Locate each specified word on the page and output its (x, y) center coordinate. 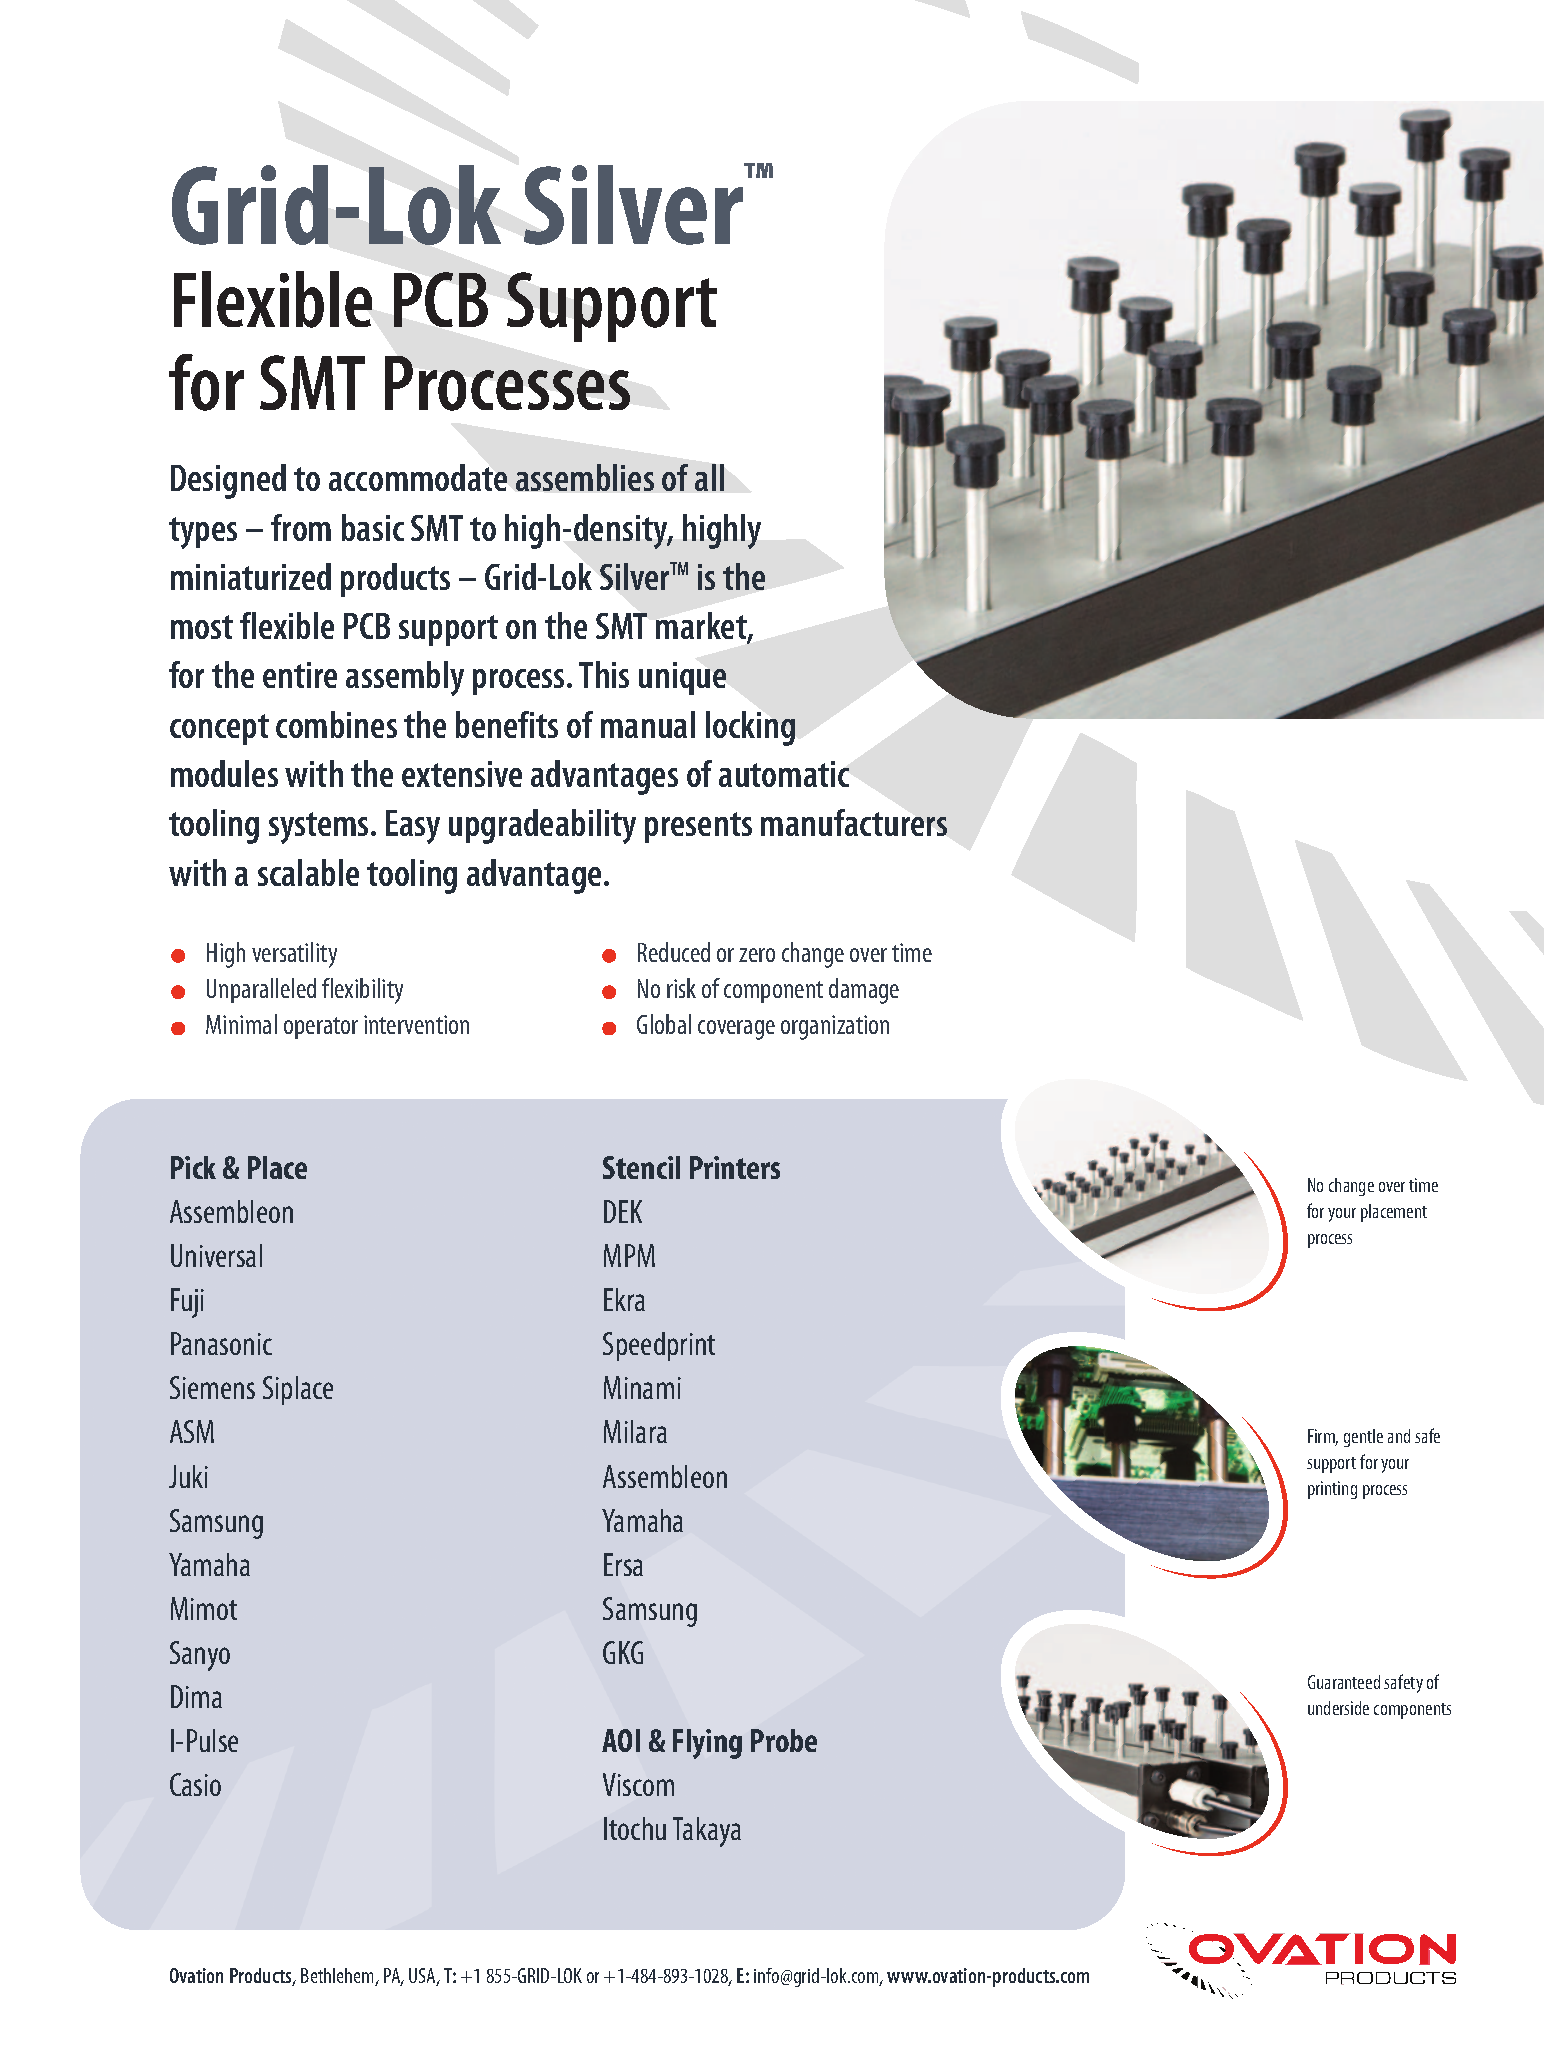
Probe (784, 1740)
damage (864, 991)
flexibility (362, 991)
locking (750, 728)
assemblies (585, 477)
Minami (642, 1387)
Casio (195, 1784)
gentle (1363, 1438)
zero (757, 955)
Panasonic (221, 1343)
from (301, 527)
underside (1338, 1708)
